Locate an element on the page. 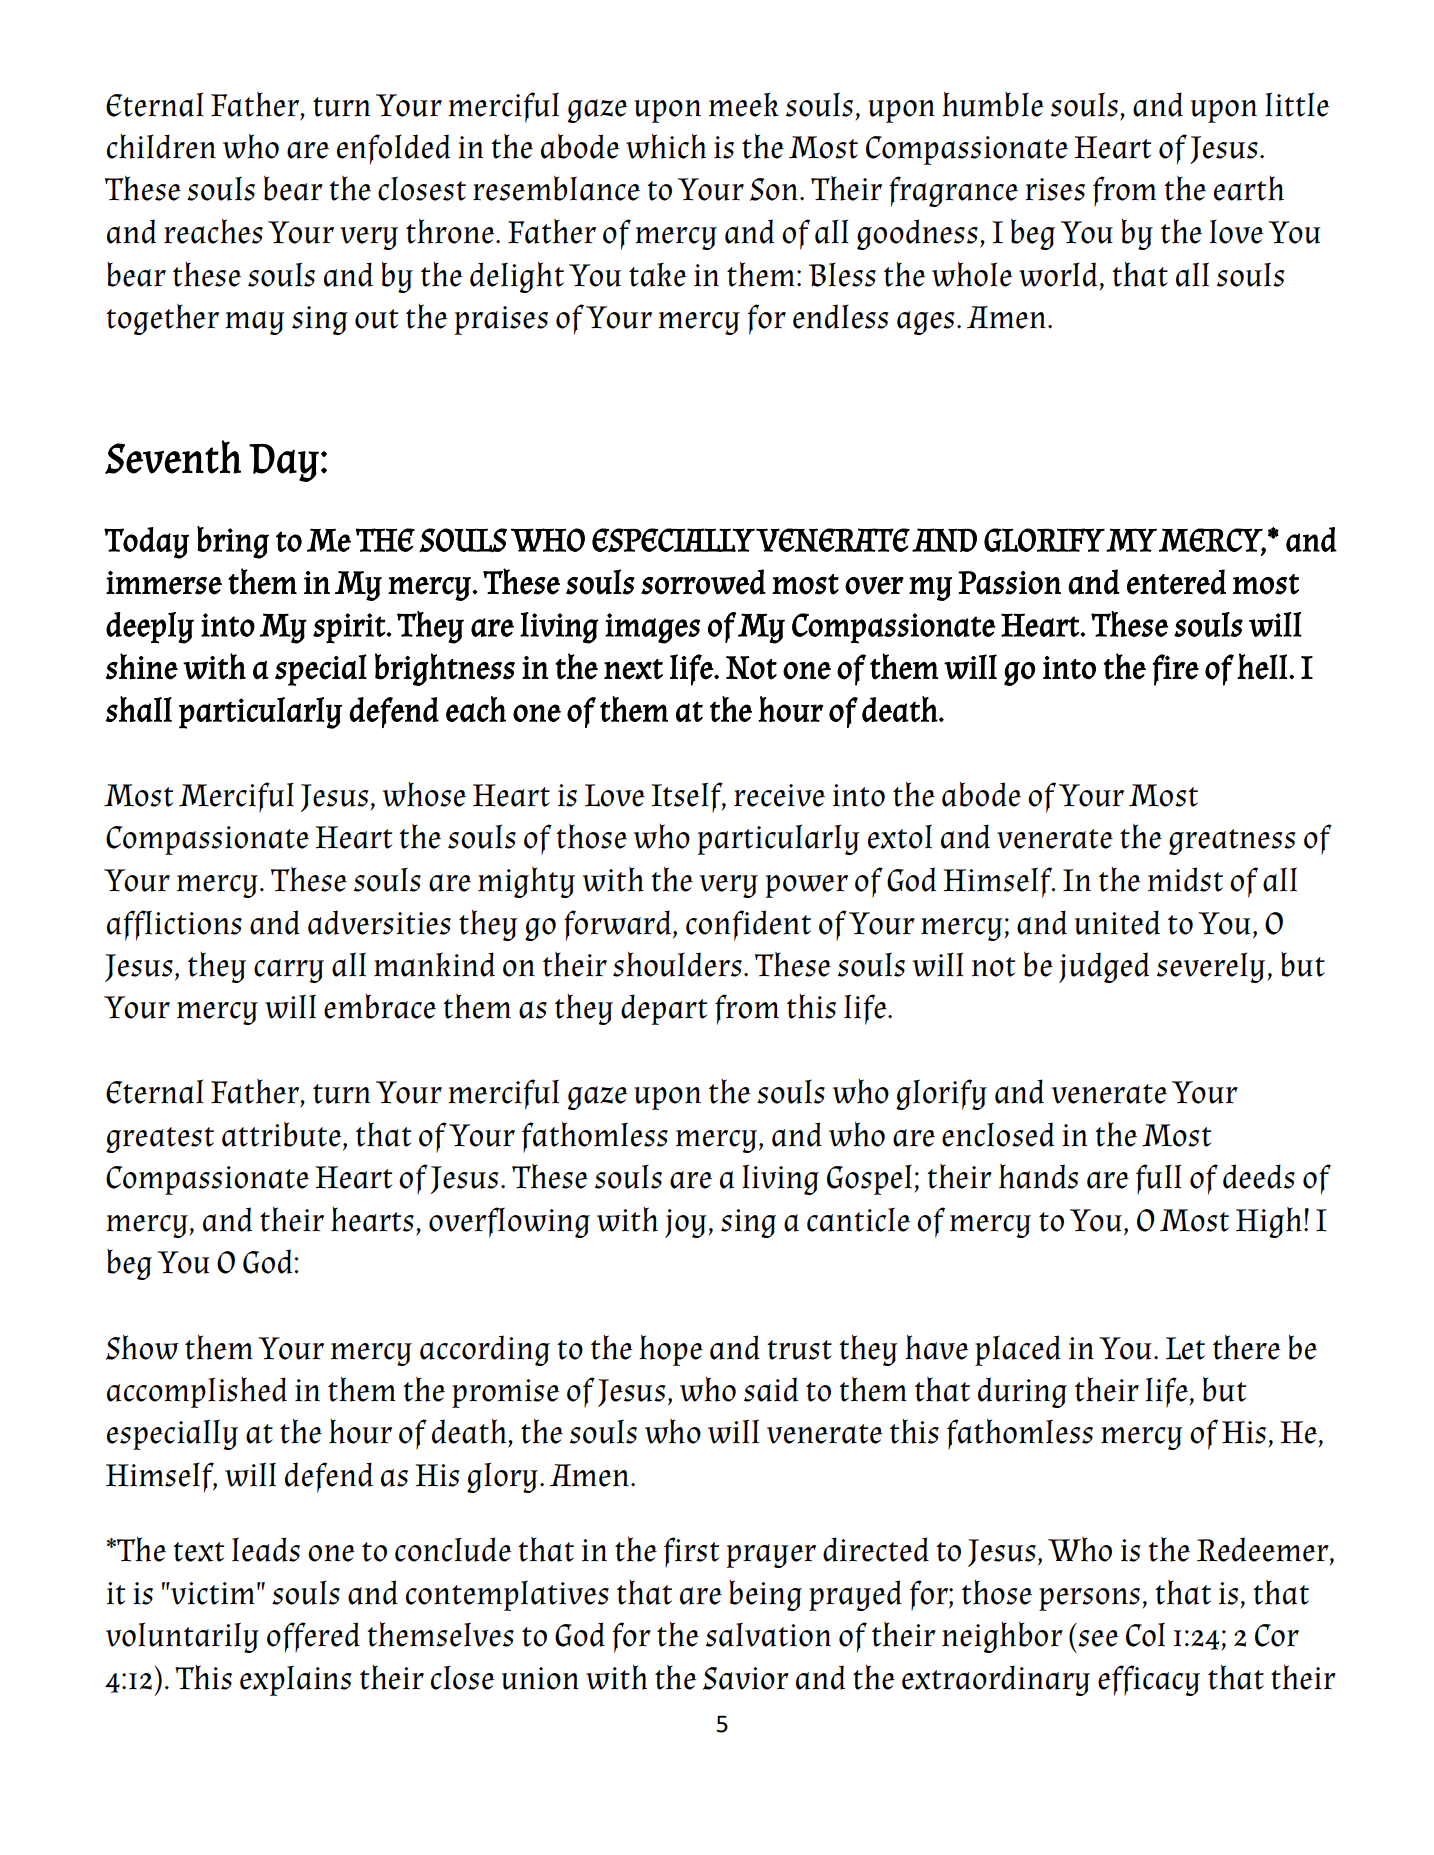 This page has height=1855, width=1434. which is located at coordinates (666, 146).
